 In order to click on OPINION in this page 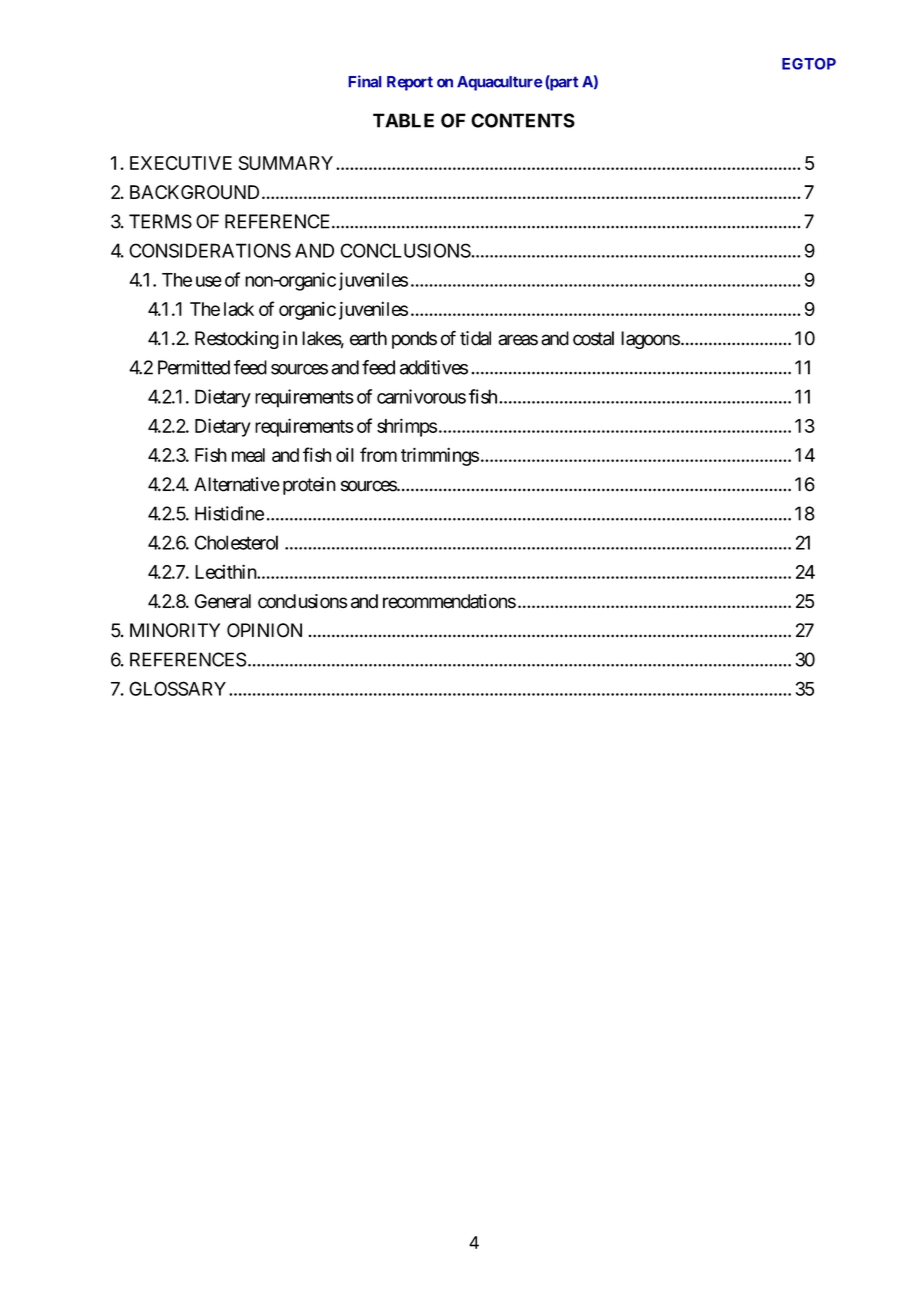, I will do `click(264, 630)`.
